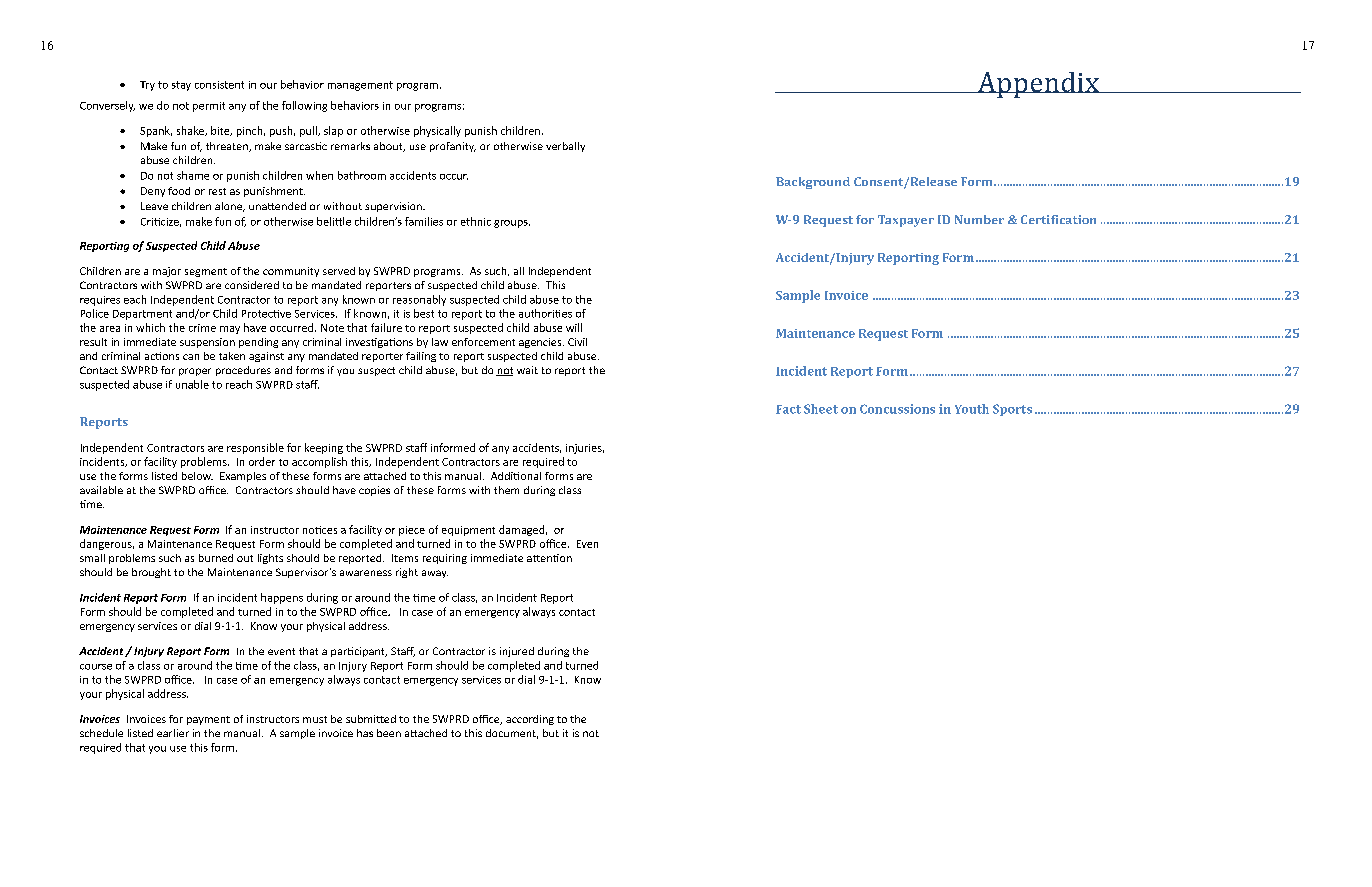 The height and width of the screenshot is (887, 1372). What do you see at coordinates (192, 384) in the screenshot?
I see `unable` at bounding box center [192, 384].
